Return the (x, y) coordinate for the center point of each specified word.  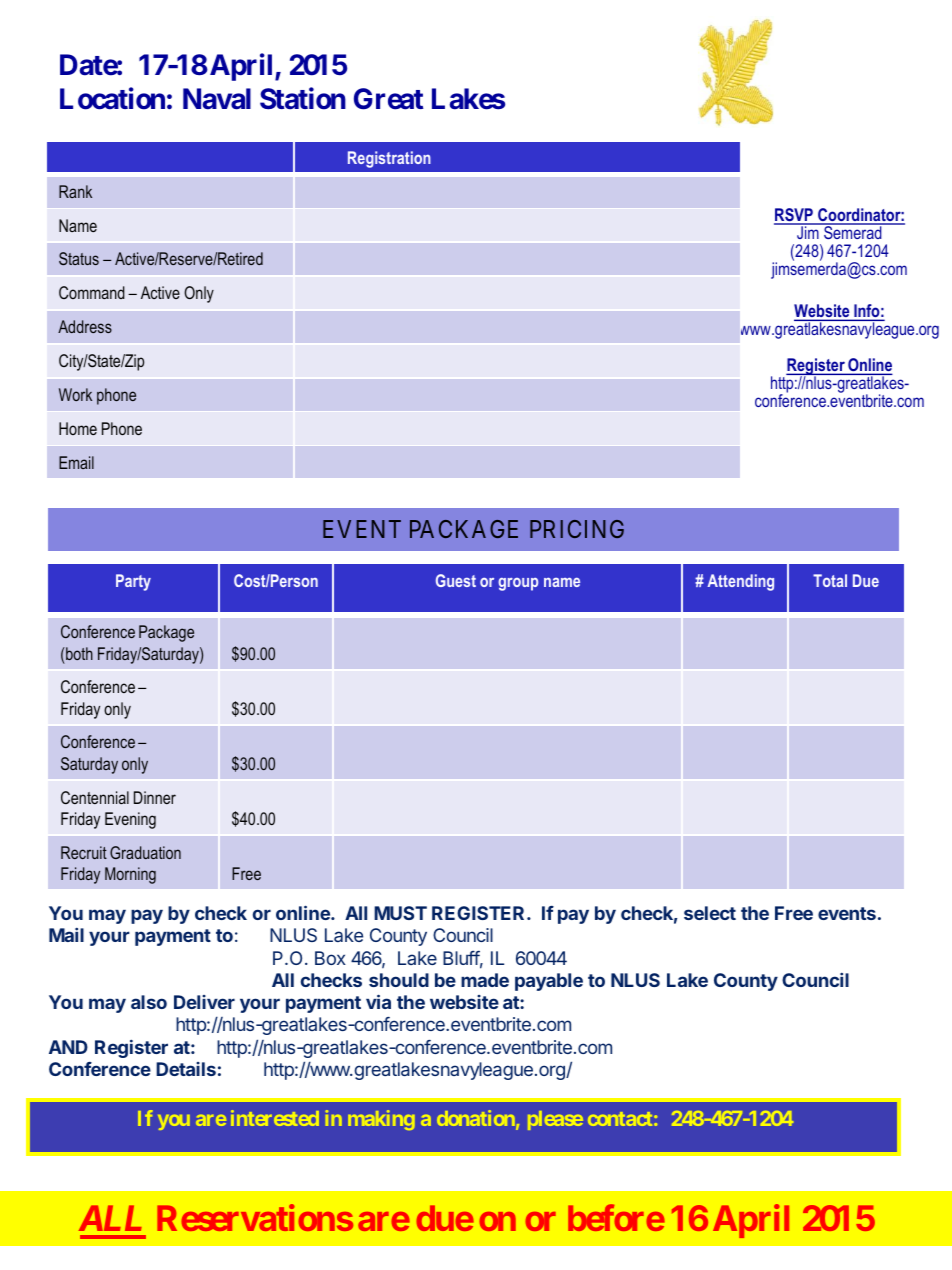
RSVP (794, 216)
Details (186, 1069)
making (381, 1120)
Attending (740, 582)
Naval (217, 99)
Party (133, 582)
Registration (389, 159)
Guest (456, 580)
